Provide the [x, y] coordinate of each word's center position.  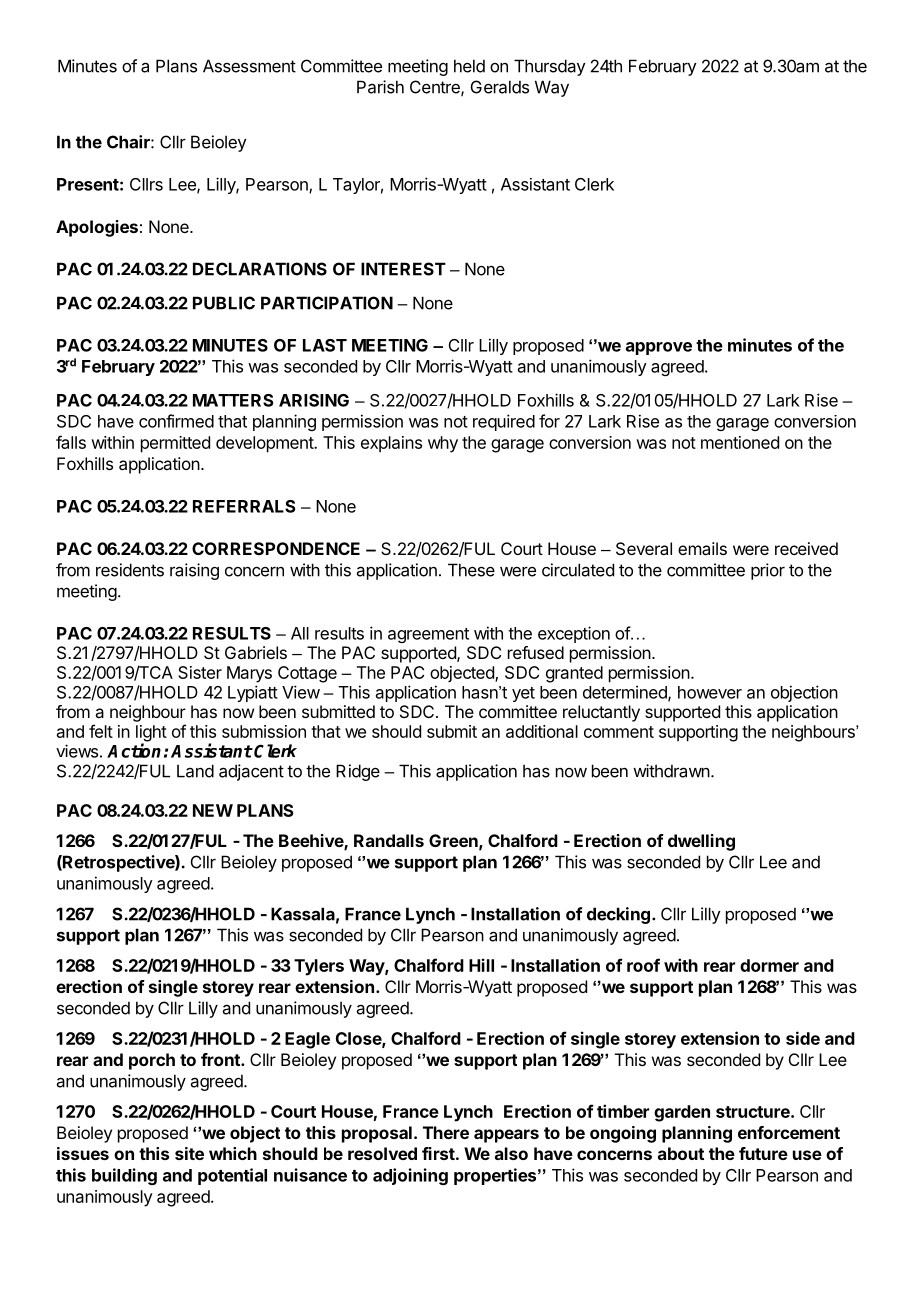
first [438, 1153]
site [189, 1153]
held [469, 66]
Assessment [249, 66]
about [681, 1153]
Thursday [550, 67]
